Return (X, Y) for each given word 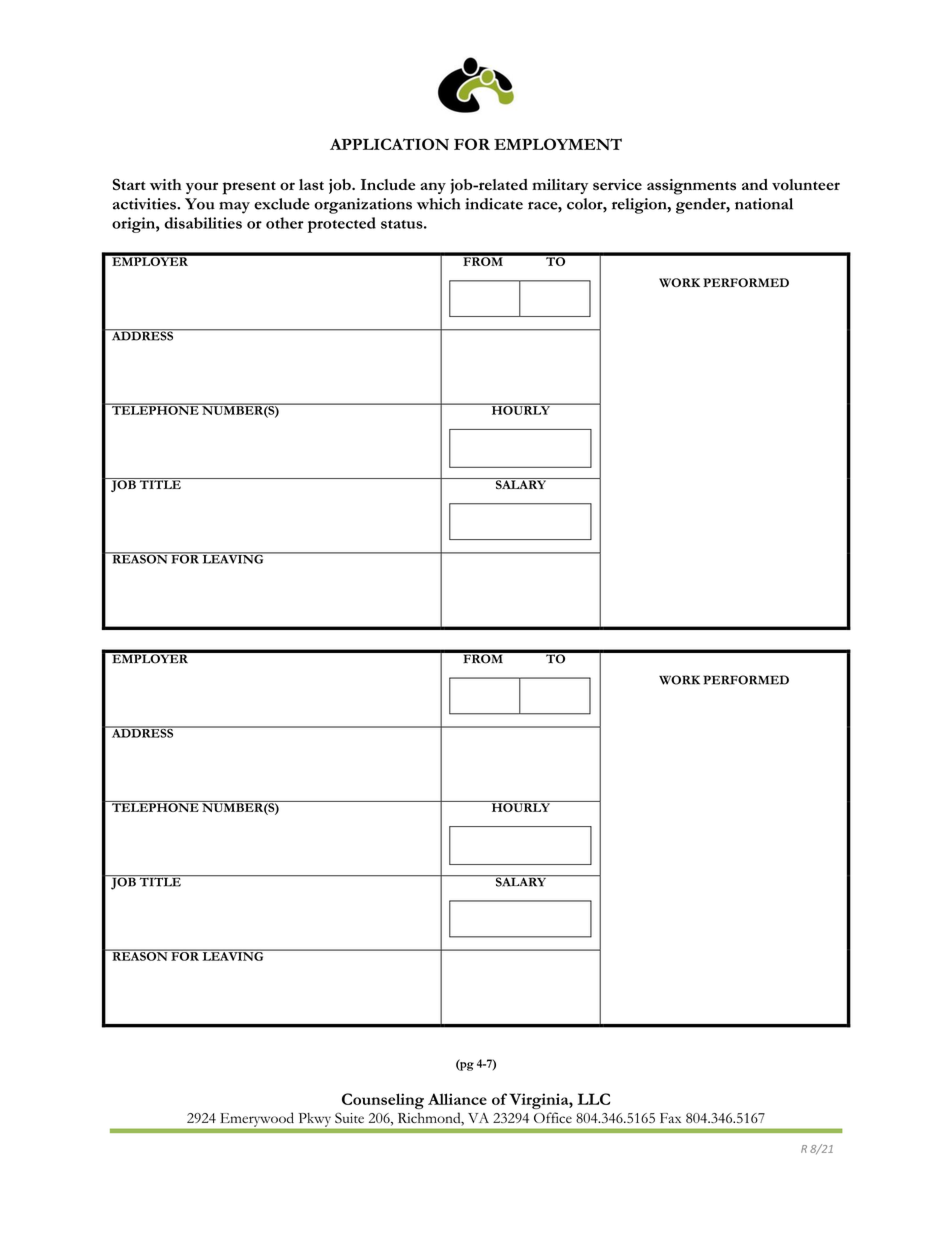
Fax (670, 1118)
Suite (349, 1117)
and (755, 184)
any (433, 188)
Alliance (457, 1099)
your (202, 188)
